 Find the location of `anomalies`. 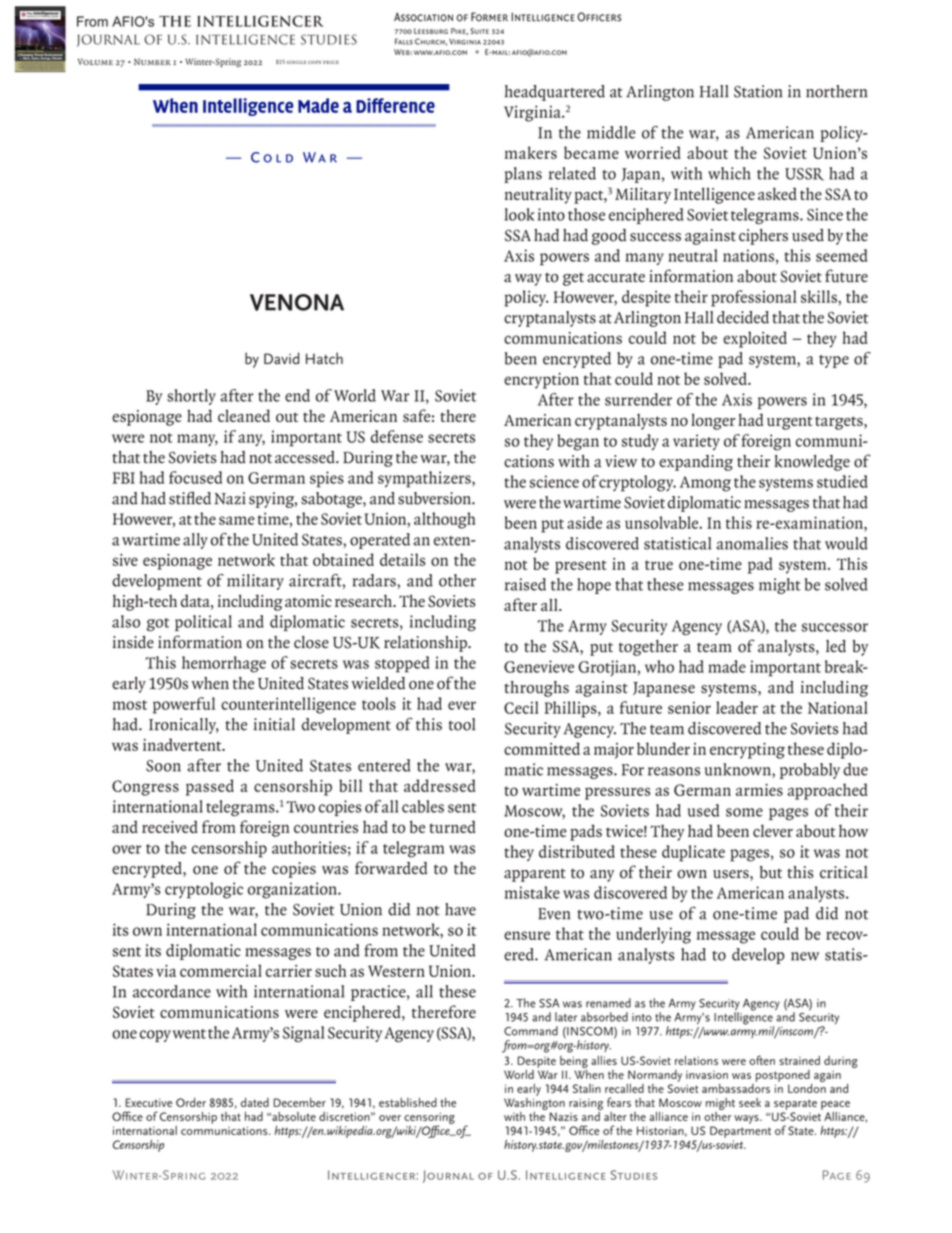

anomalies is located at coordinates (752, 543).
